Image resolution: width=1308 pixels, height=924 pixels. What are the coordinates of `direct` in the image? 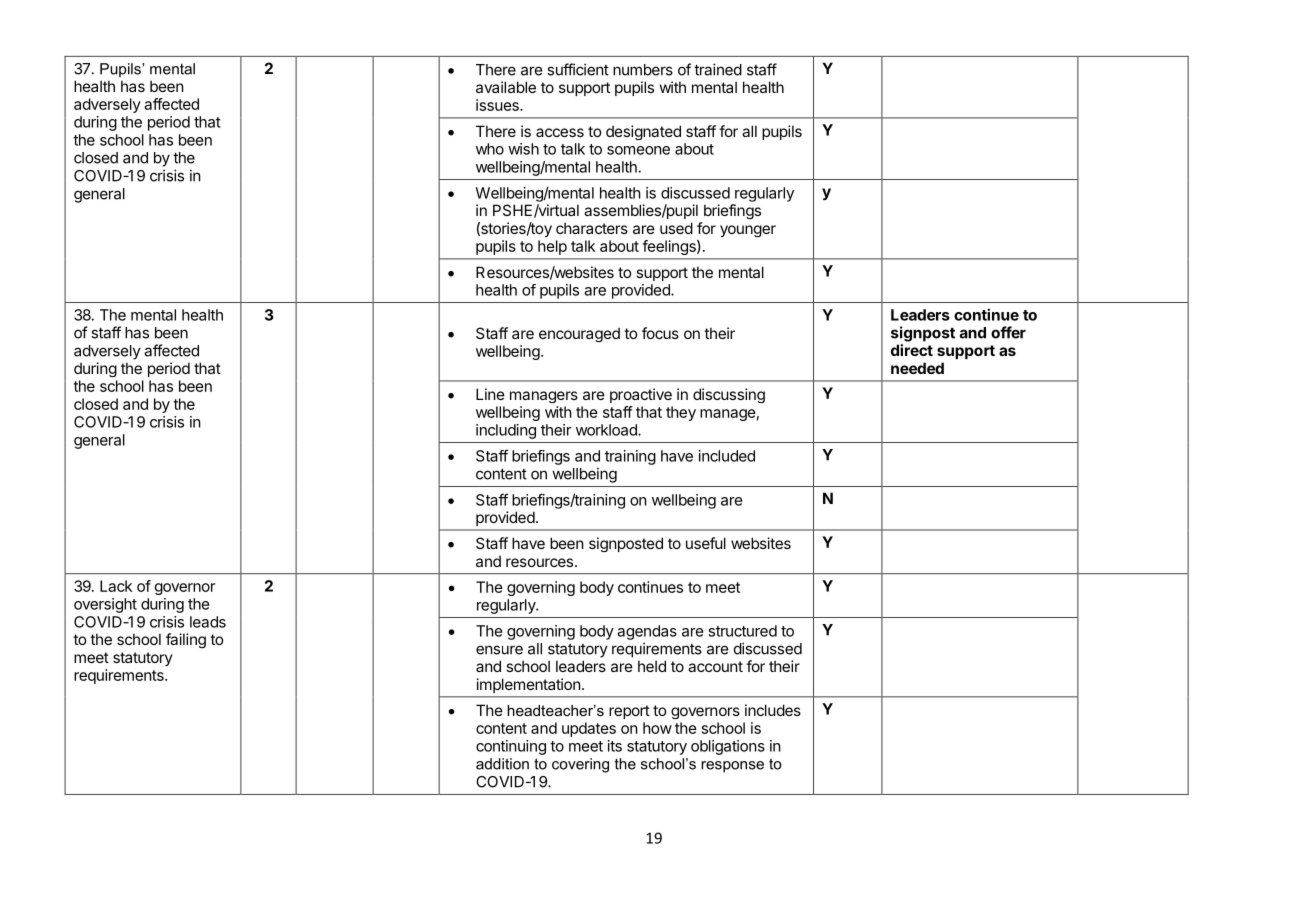 It's located at (912, 350).
